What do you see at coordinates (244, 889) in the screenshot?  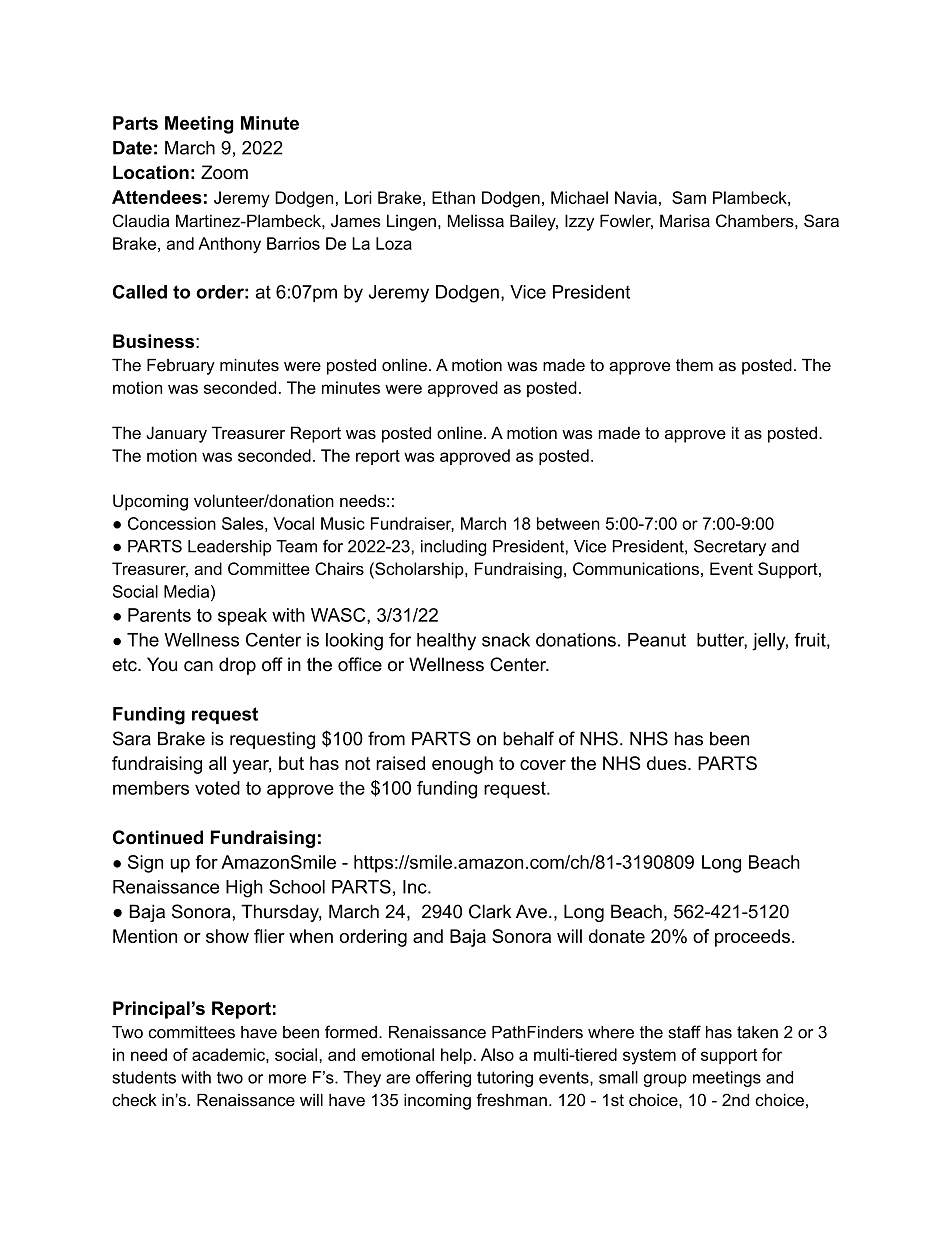 I see `High` at bounding box center [244, 889].
